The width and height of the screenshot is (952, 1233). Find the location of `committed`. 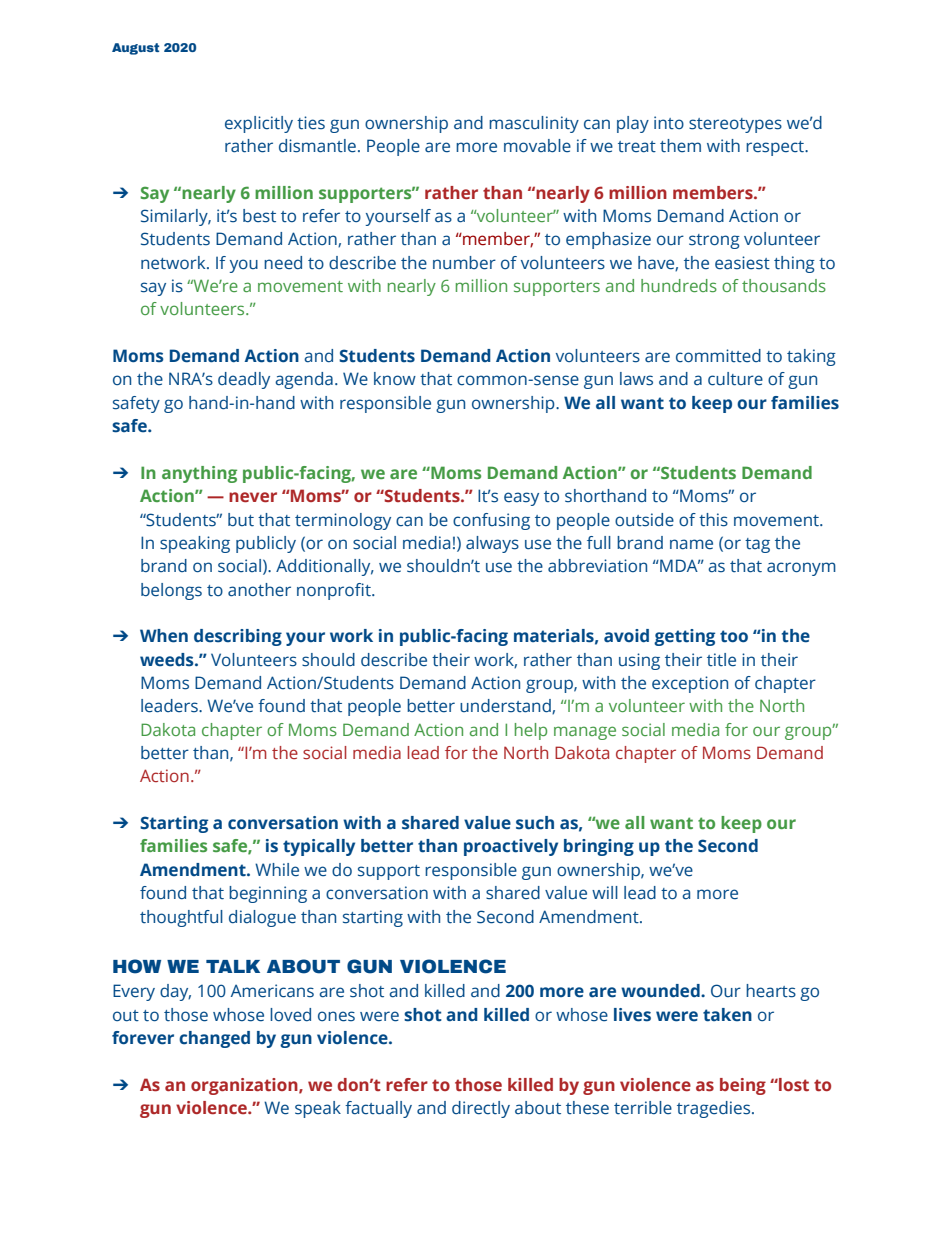

committed is located at coordinates (718, 356).
